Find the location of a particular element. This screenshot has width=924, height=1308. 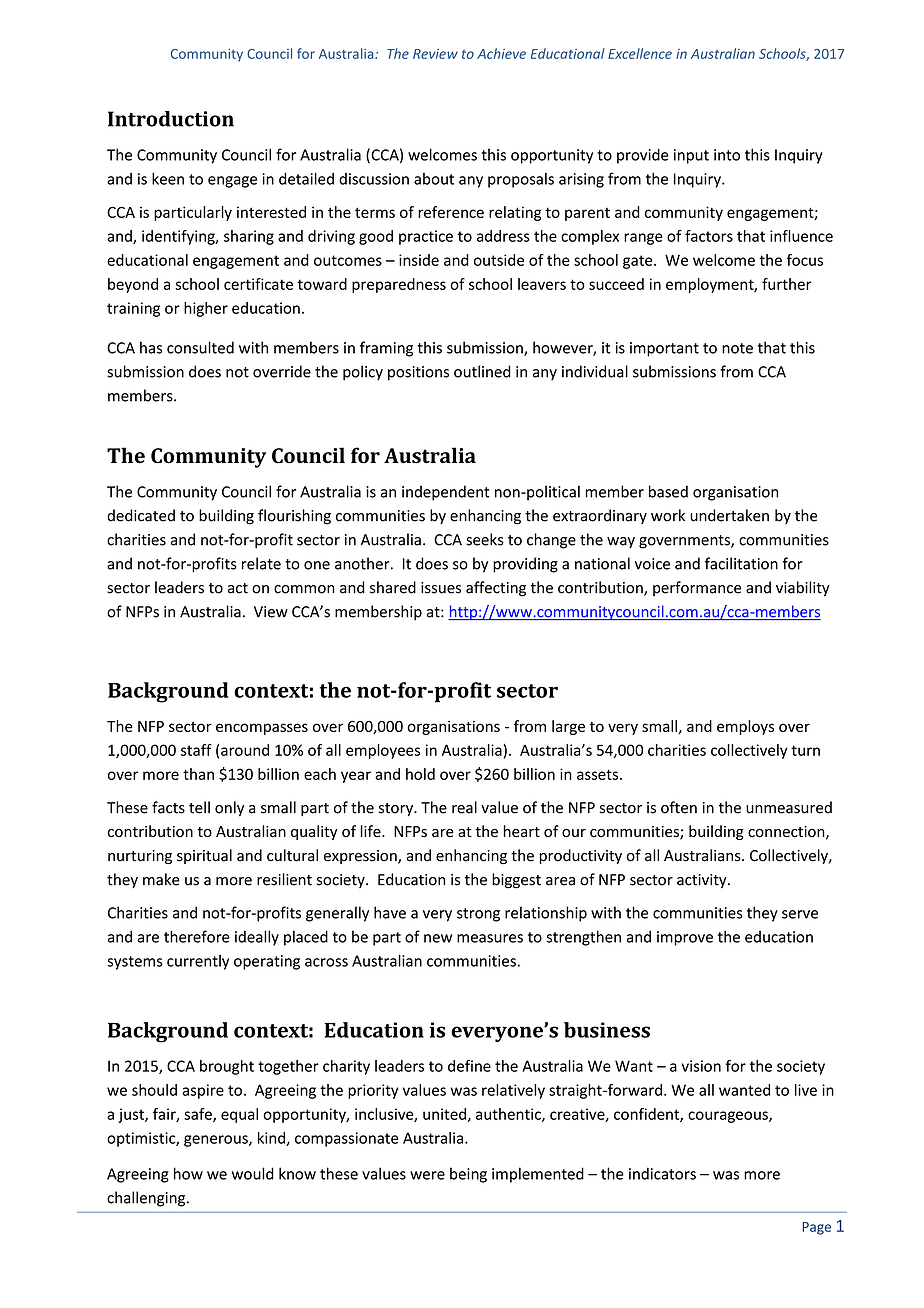

dedicated is located at coordinates (141, 515).
